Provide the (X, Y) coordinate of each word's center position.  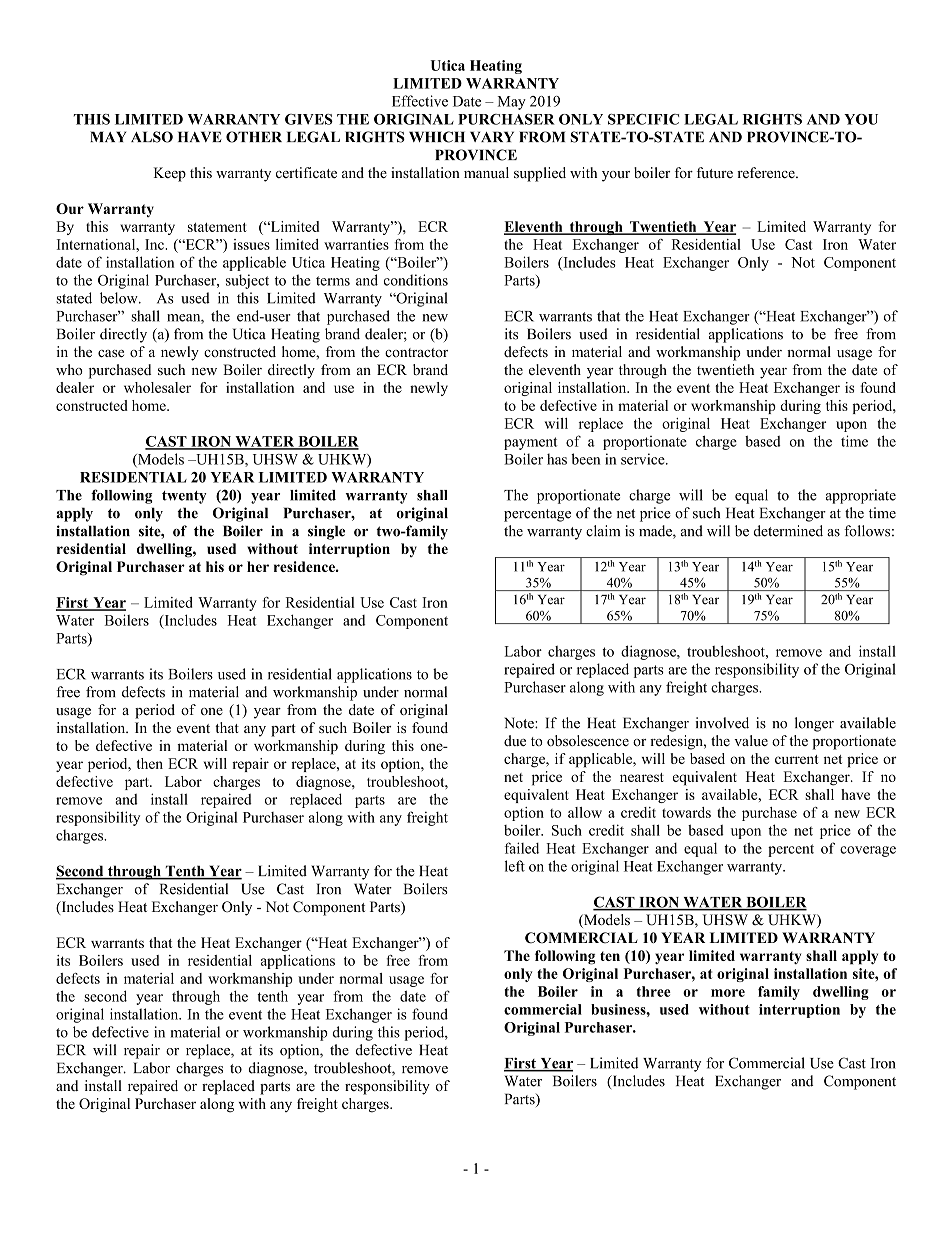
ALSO (152, 137)
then (150, 763)
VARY (492, 136)
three (654, 991)
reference (767, 172)
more (728, 993)
